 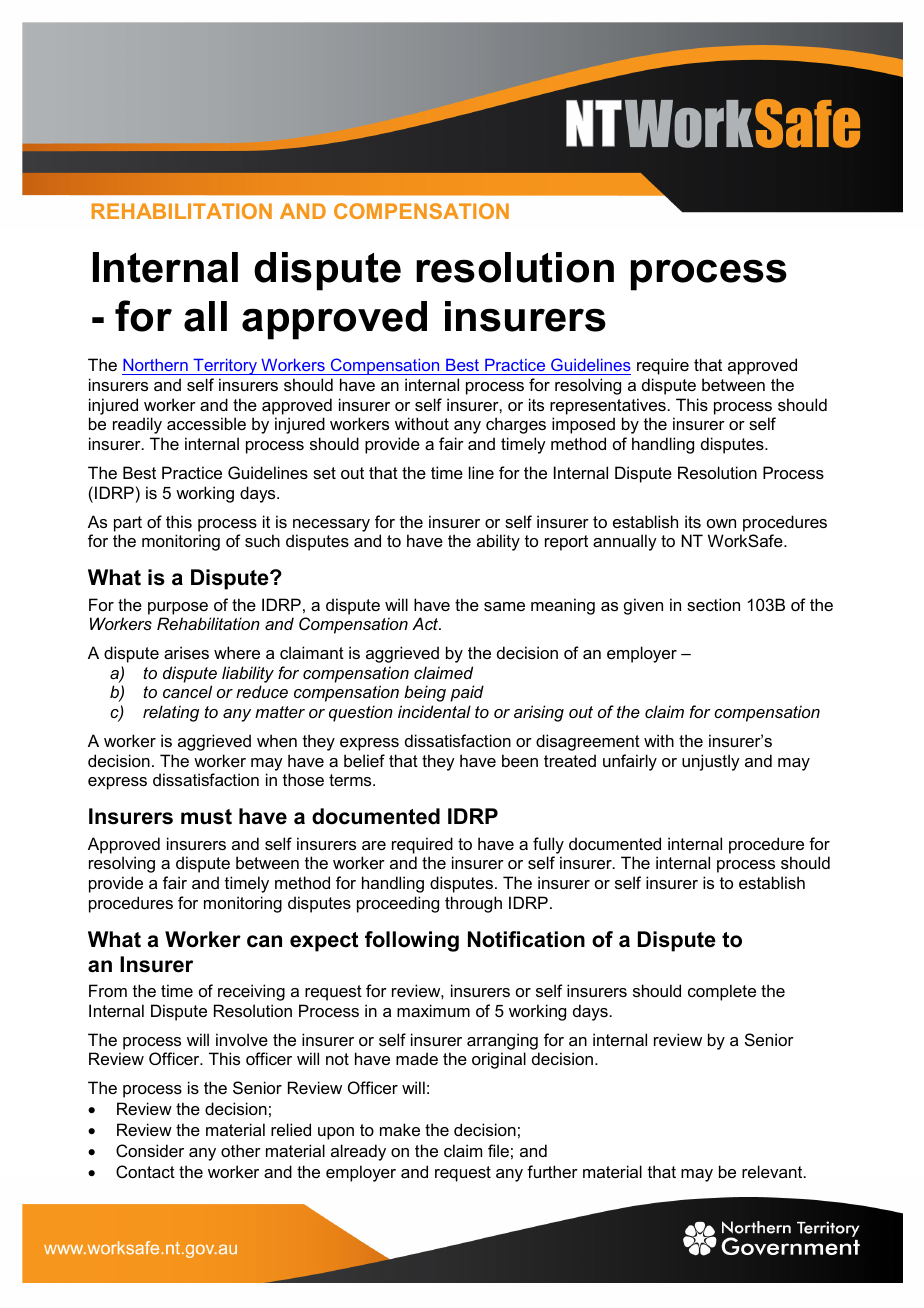 I want to click on charges, so click(x=516, y=425).
